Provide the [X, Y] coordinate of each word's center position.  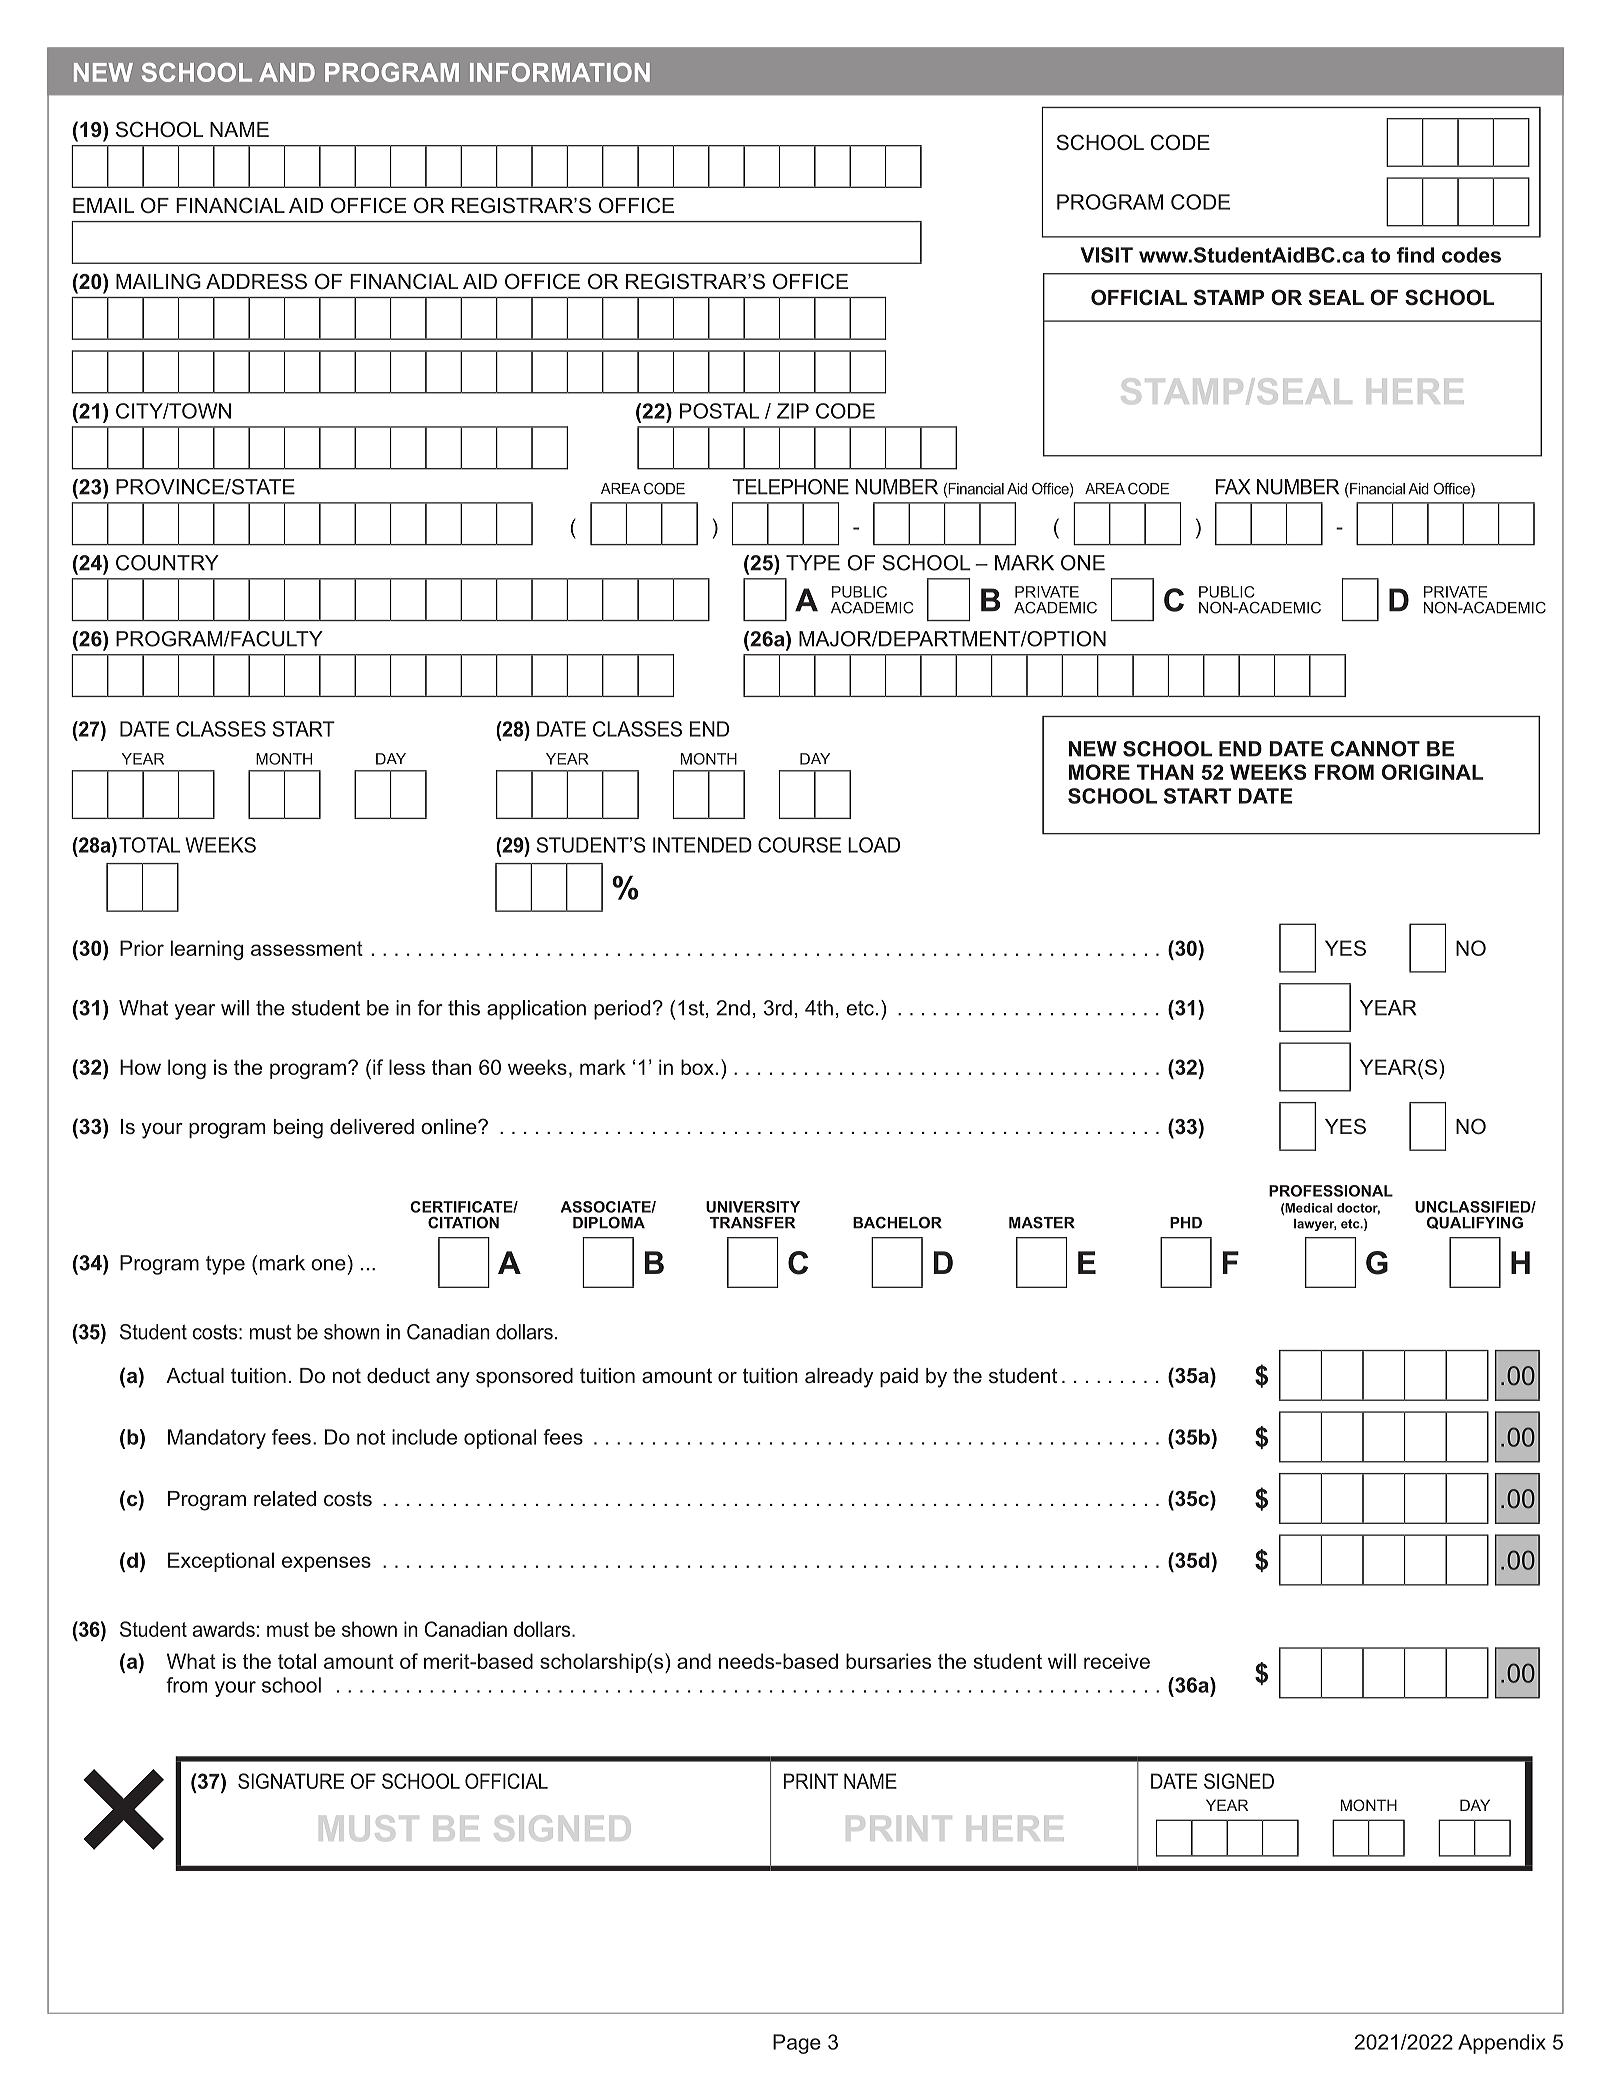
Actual [195, 1376]
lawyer [1315, 1225]
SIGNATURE [291, 1781]
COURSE [799, 845]
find [1415, 255]
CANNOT [1375, 749]
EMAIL [104, 205]
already [839, 1378]
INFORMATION [560, 72]
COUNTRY [167, 563]
